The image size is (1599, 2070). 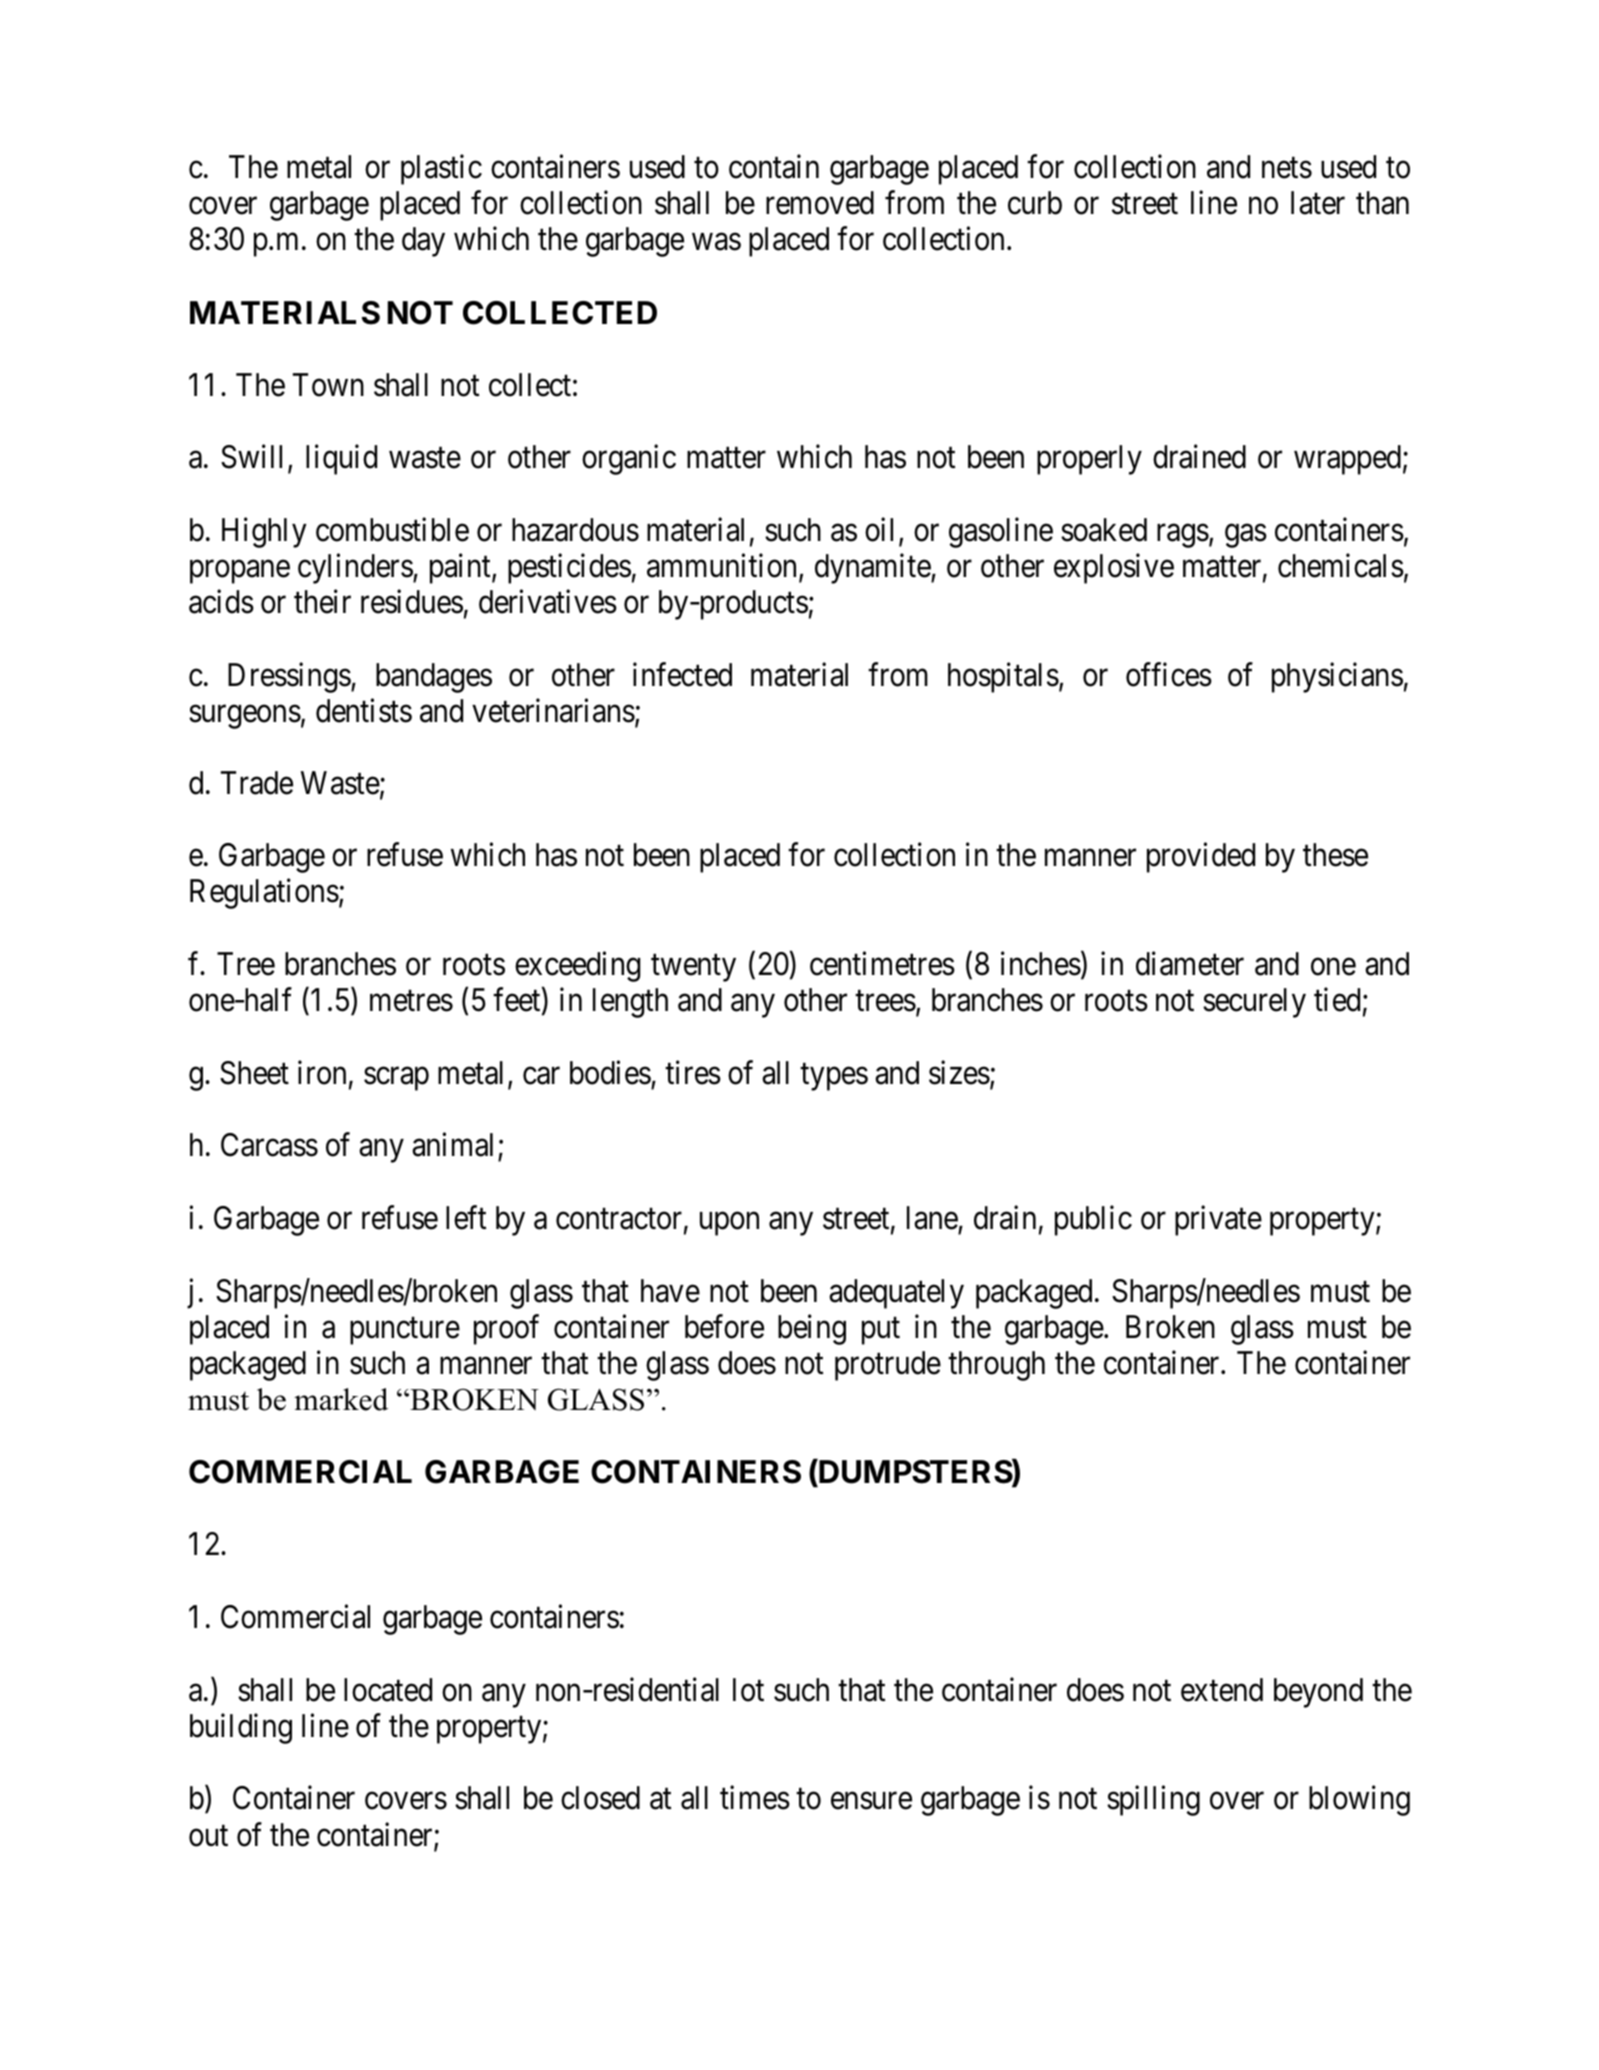 What do you see at coordinates (812, 1329) in the image?
I see `being` at bounding box center [812, 1329].
